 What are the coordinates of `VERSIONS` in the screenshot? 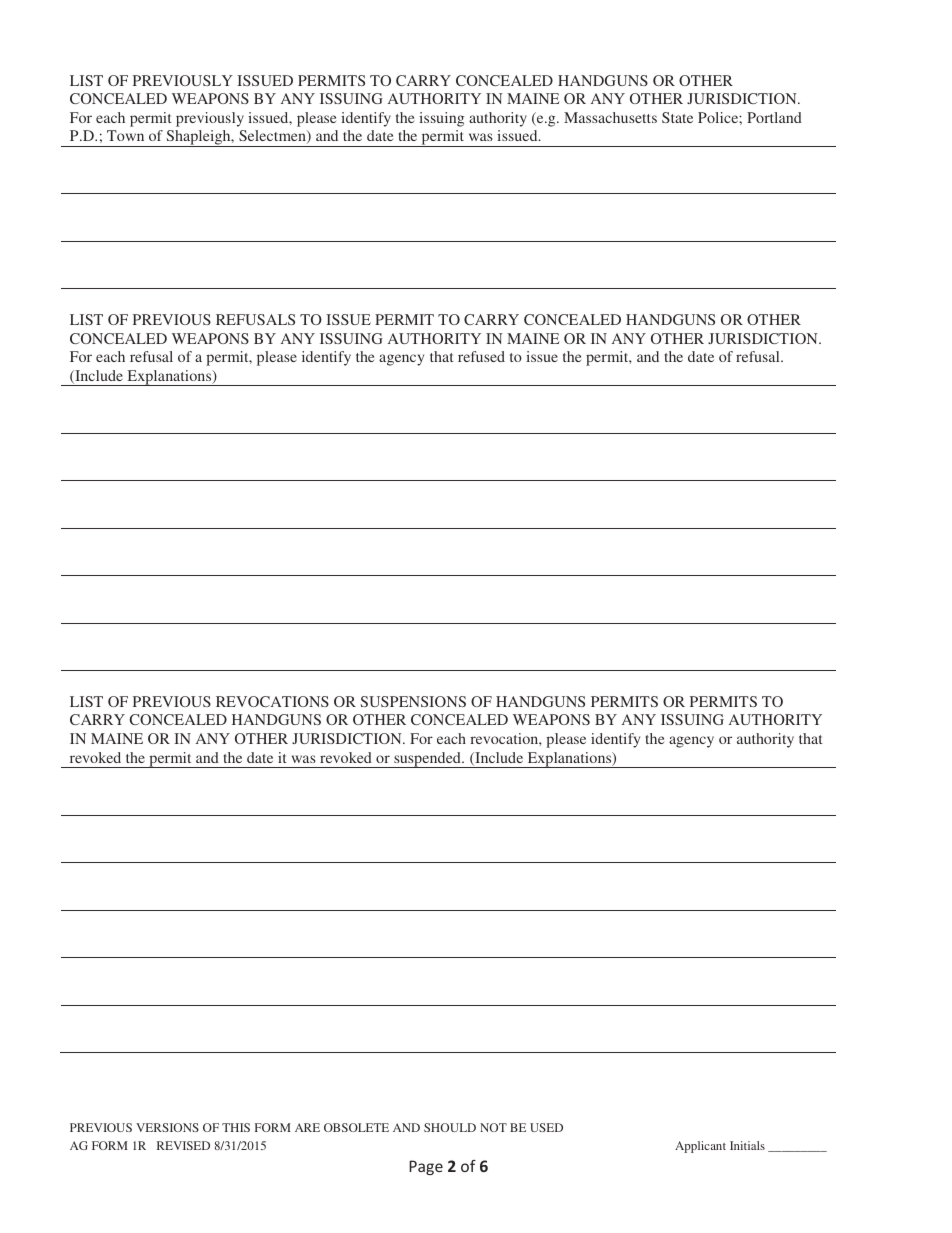 It's located at (167, 1127).
